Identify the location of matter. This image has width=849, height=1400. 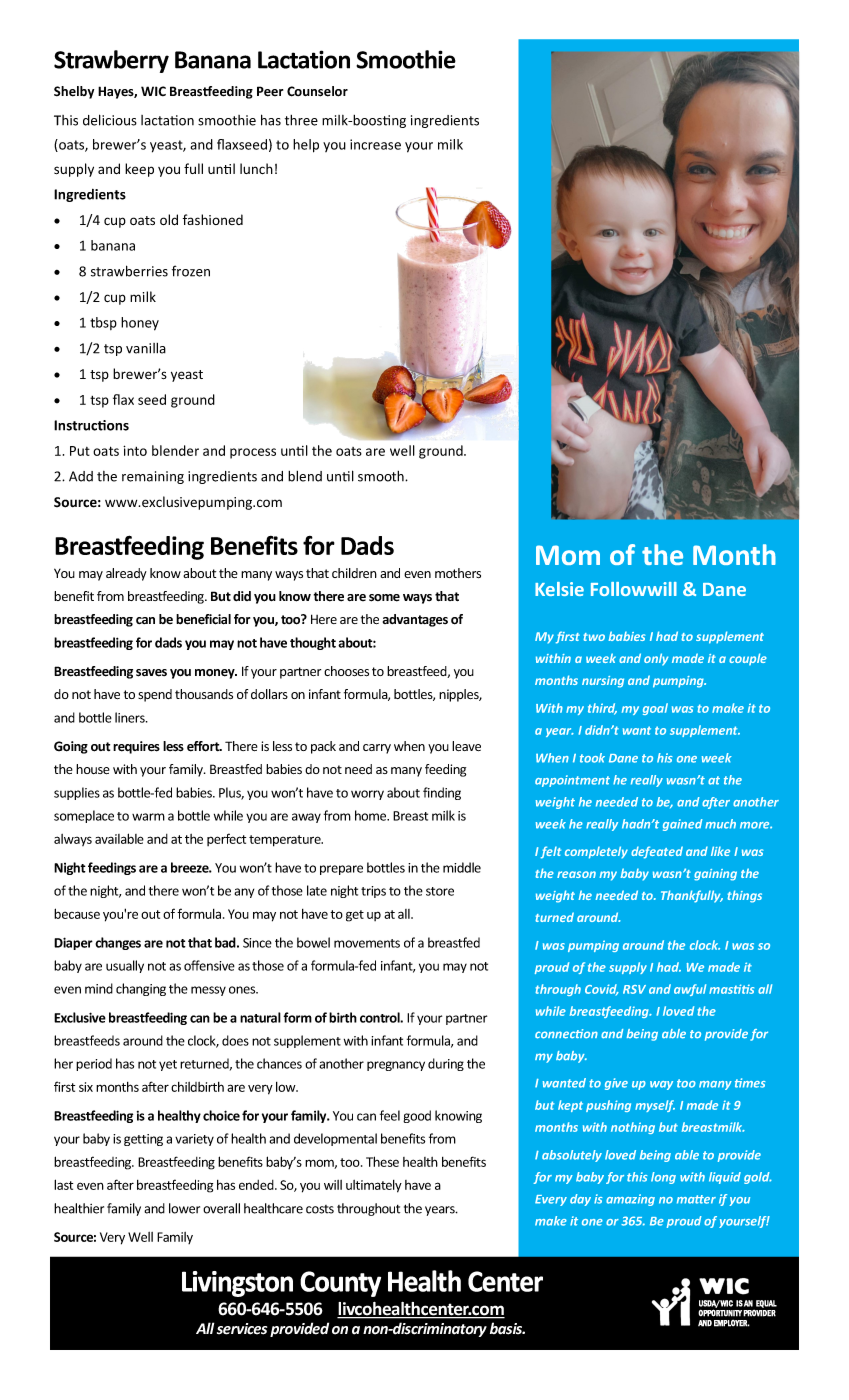
(696, 1199).
